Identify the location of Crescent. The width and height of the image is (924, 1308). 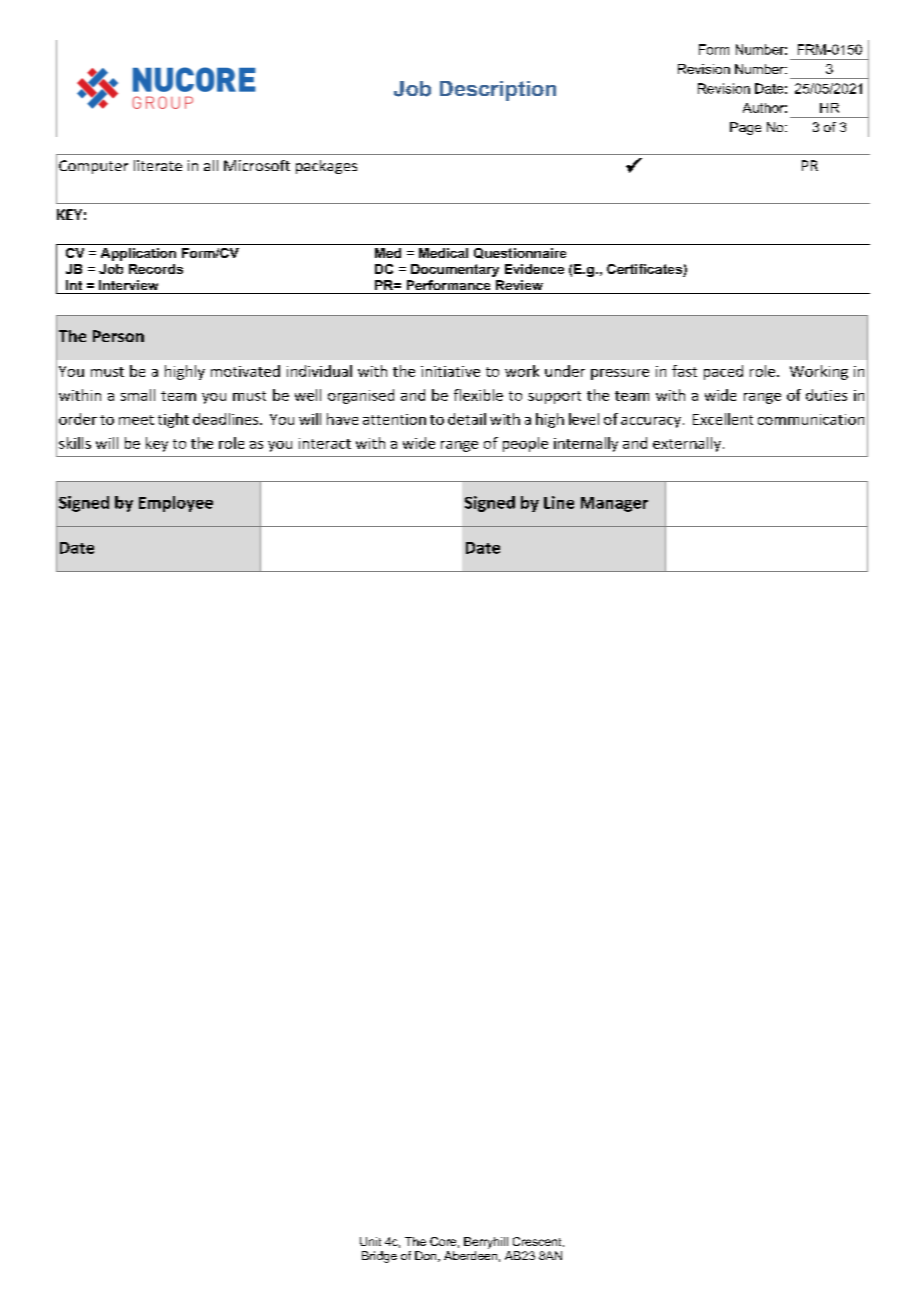
(538, 1242).
